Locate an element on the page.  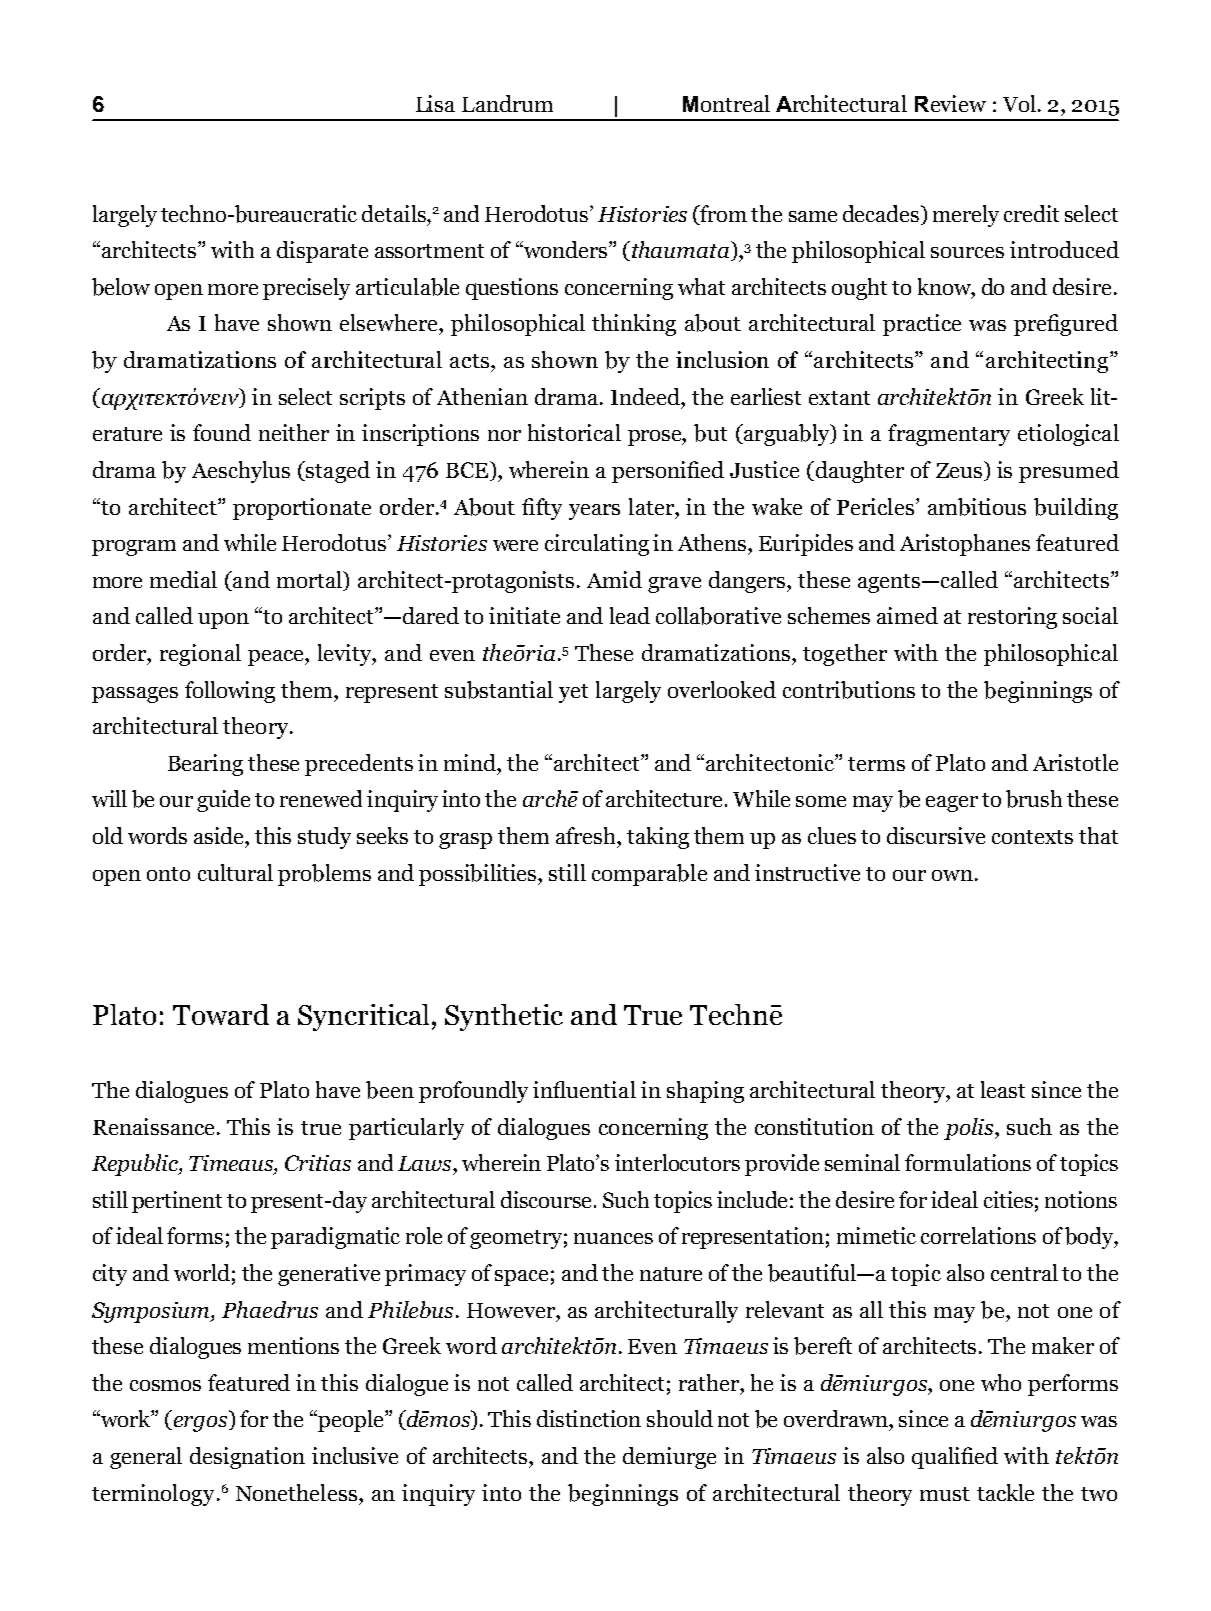
Amid is located at coordinates (614, 579).
